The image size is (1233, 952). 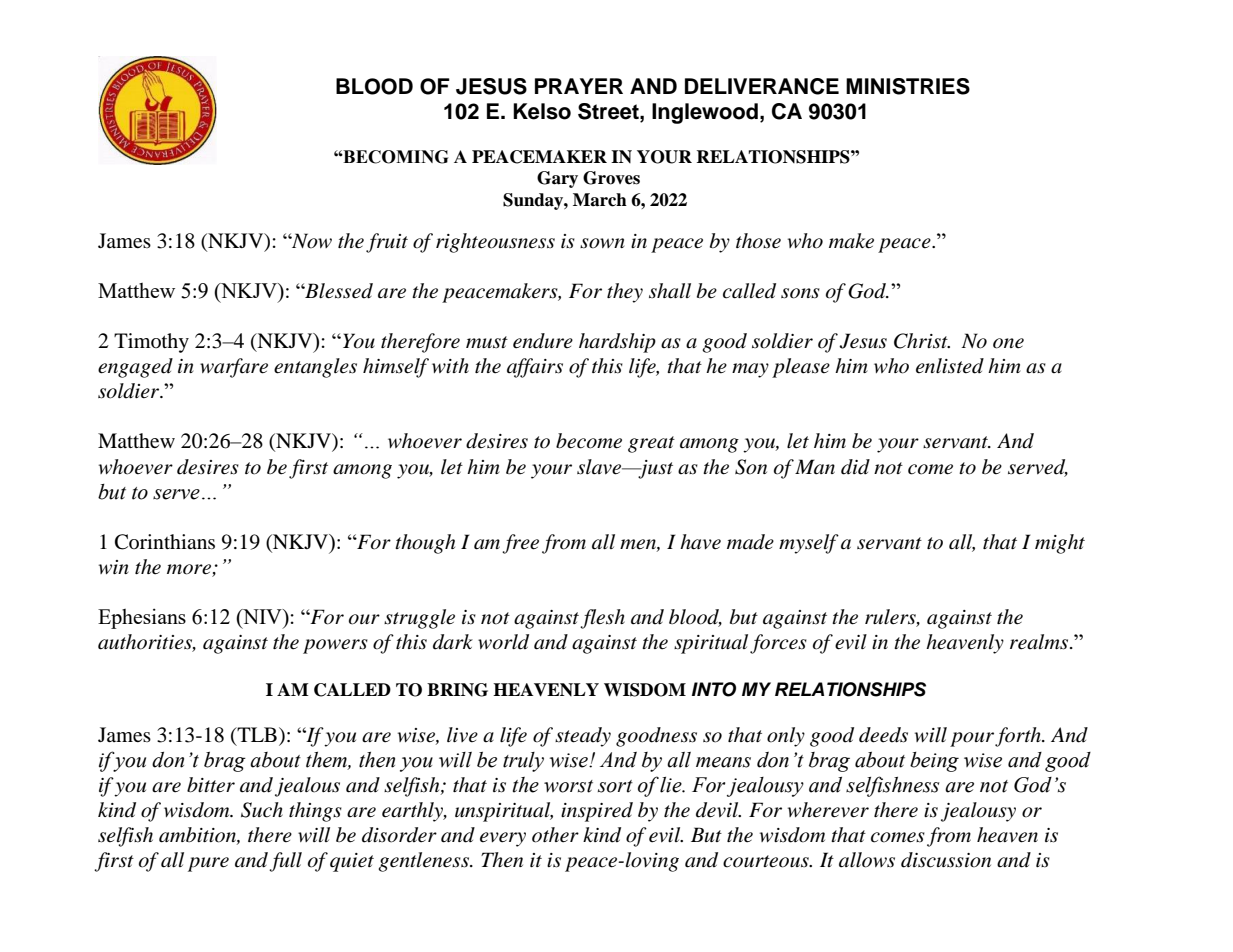 I want to click on pure, so click(x=208, y=864).
